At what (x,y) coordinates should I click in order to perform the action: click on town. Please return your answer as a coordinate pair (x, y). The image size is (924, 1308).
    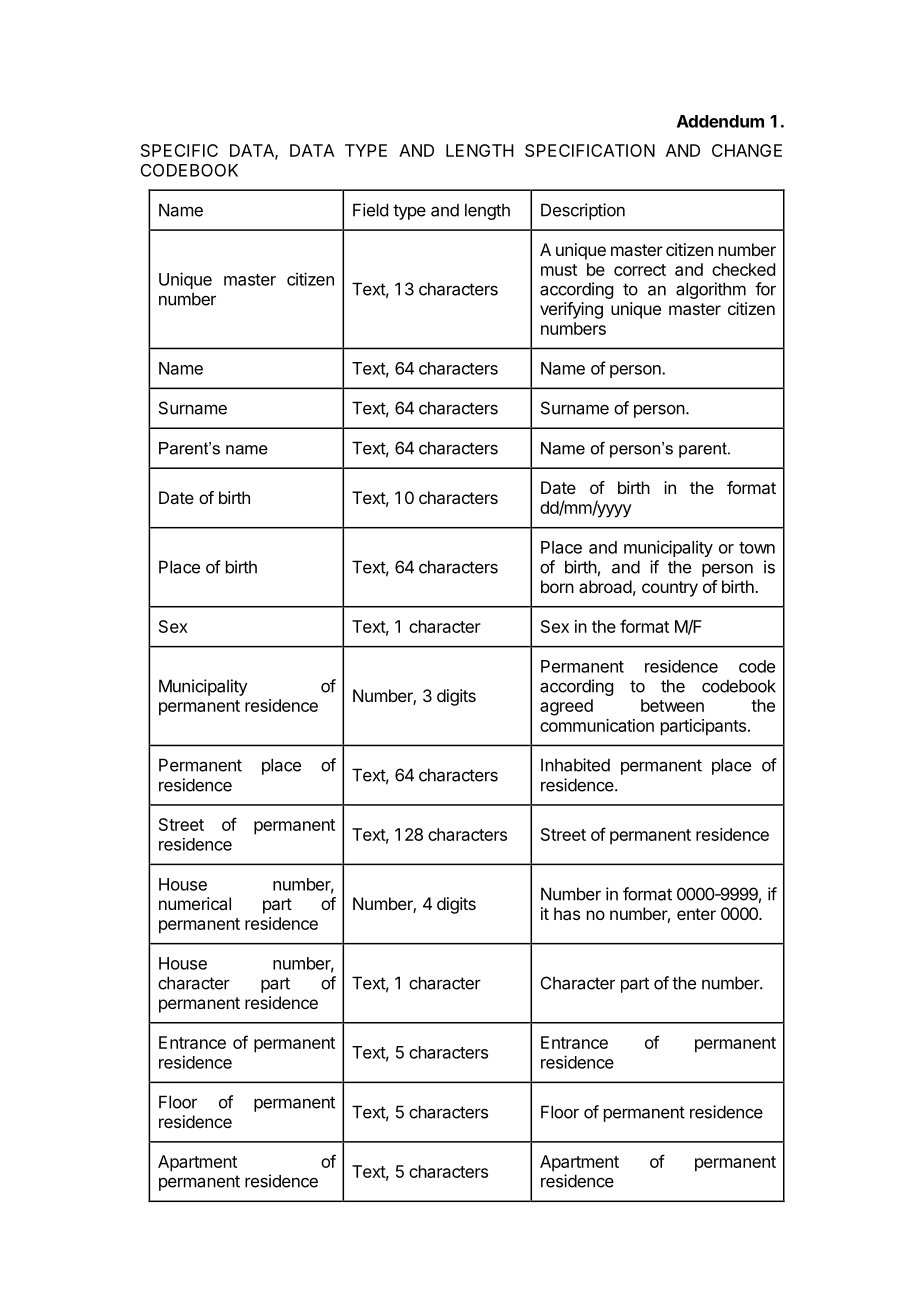
    Looking at the image, I should click on (757, 548).
